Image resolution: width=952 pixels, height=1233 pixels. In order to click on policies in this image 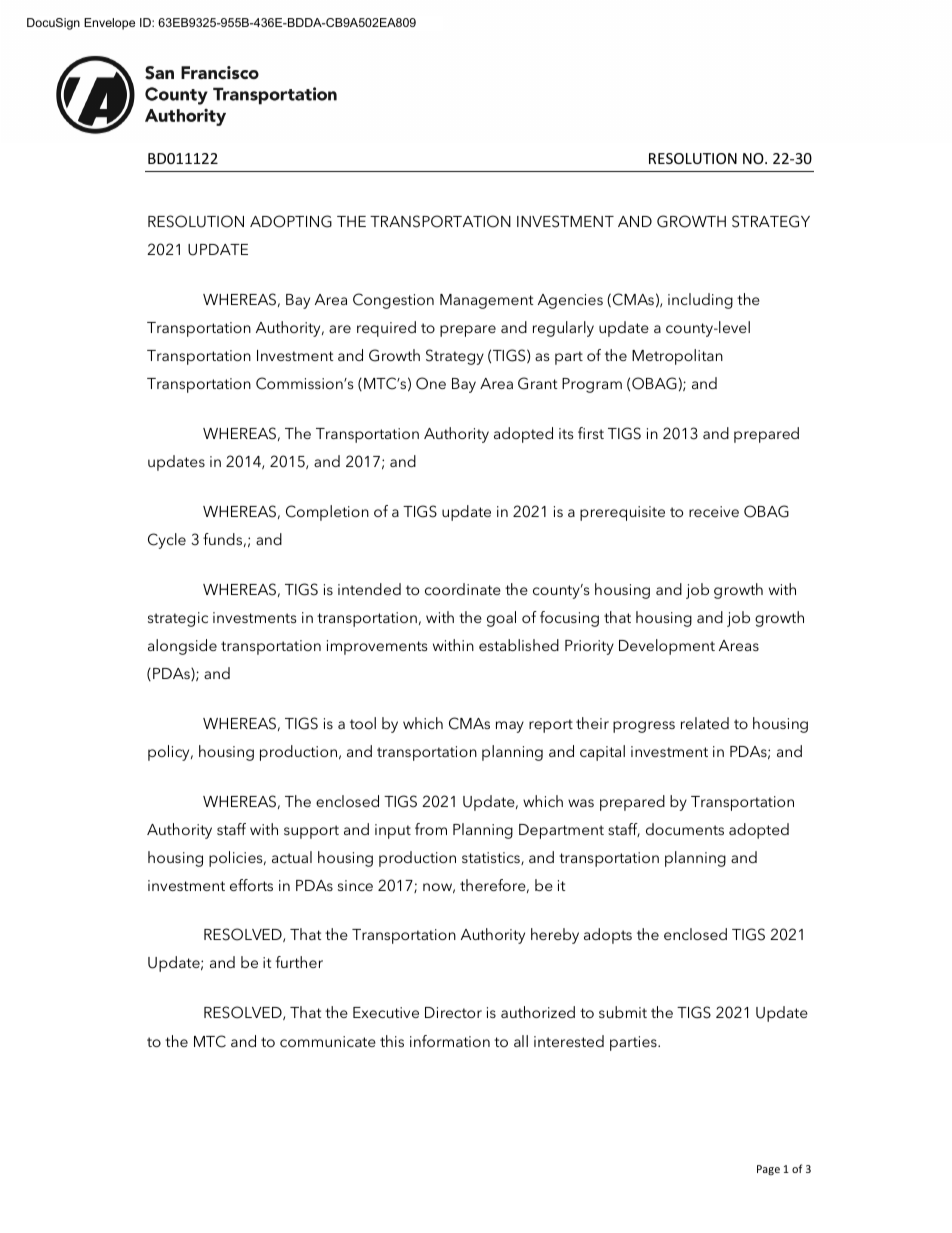, I will do `click(237, 859)`.
